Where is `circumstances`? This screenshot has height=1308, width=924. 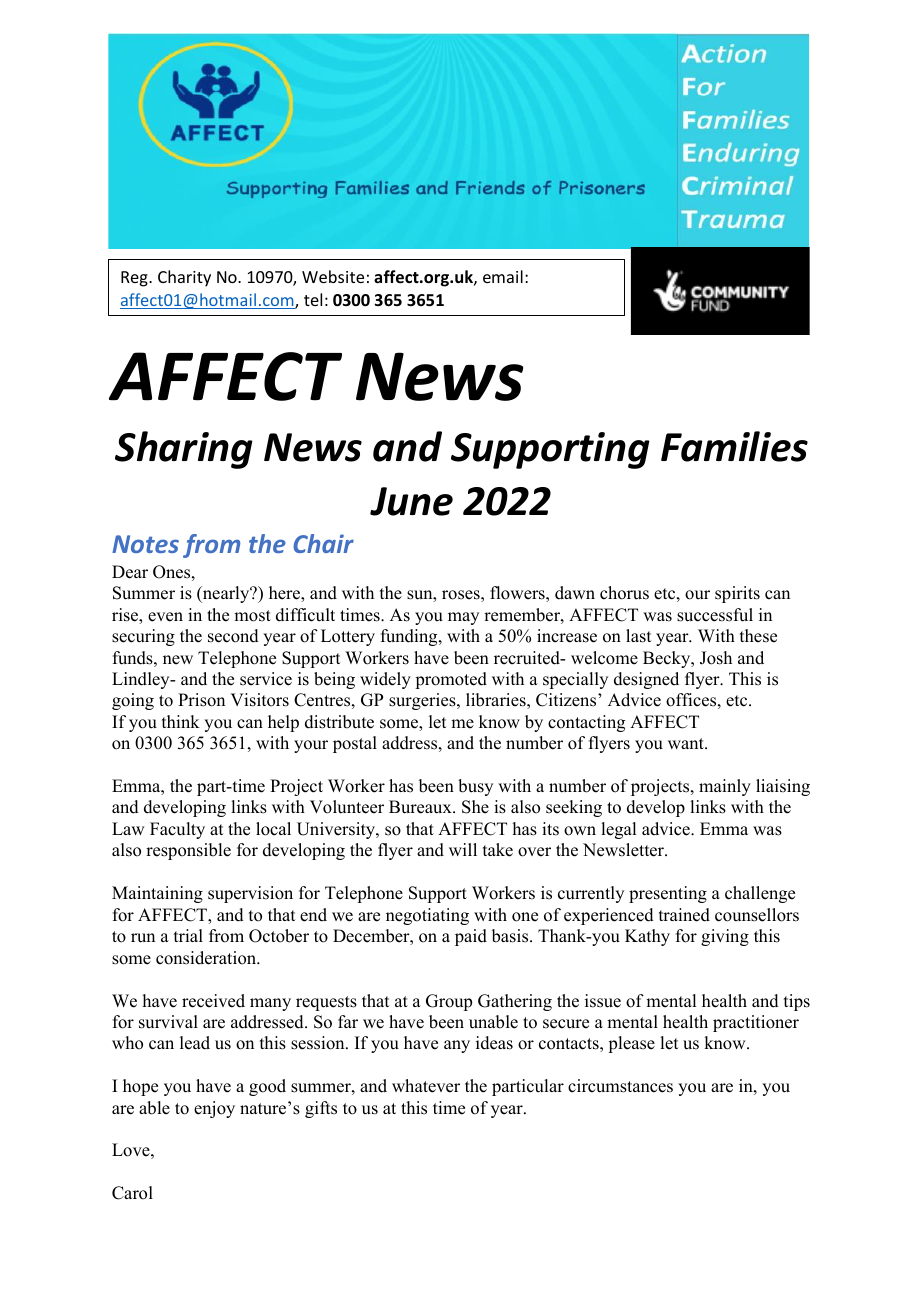 circumstances is located at coordinates (620, 1086).
